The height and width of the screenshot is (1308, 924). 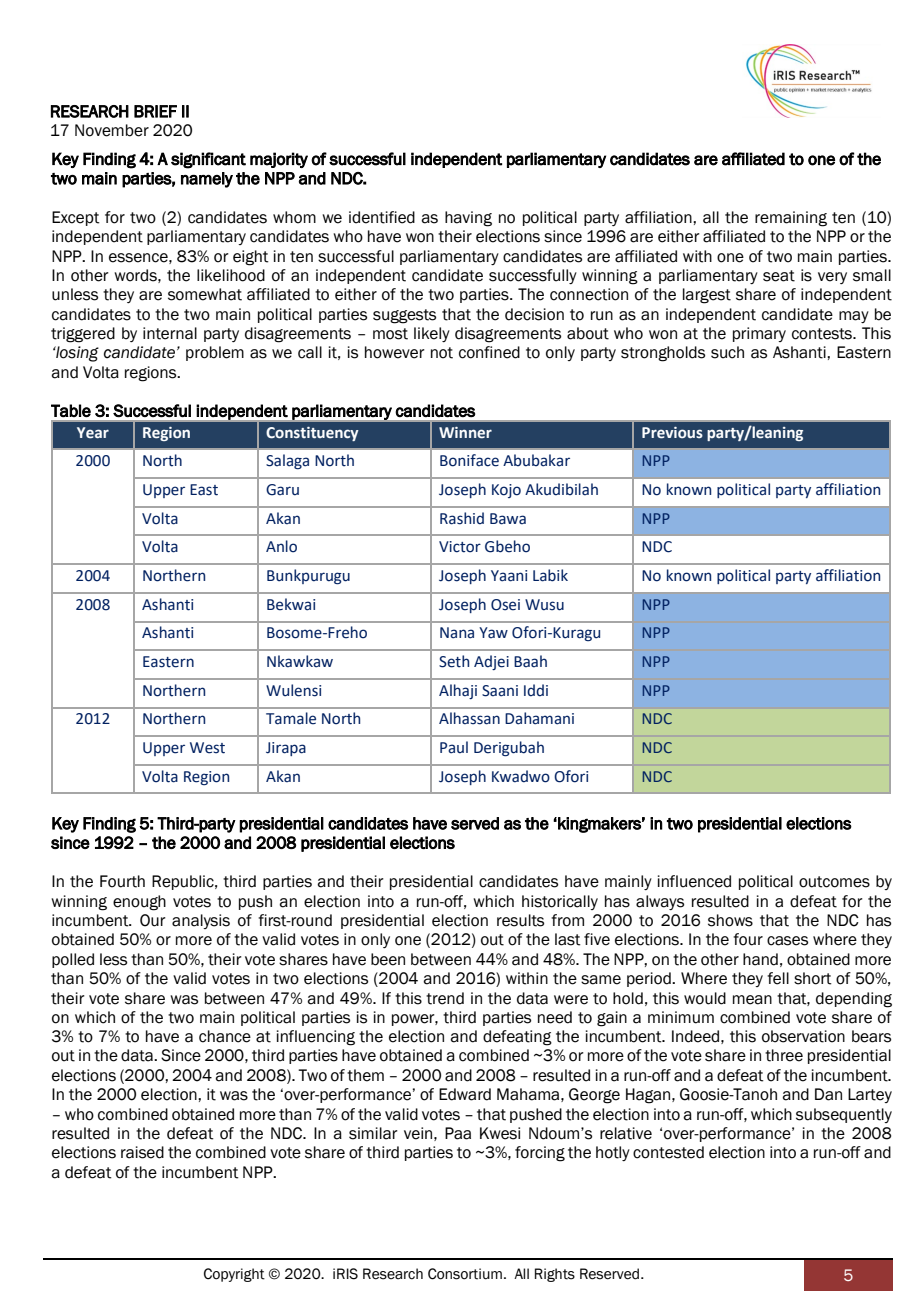 I want to click on Year, so click(x=93, y=433).
